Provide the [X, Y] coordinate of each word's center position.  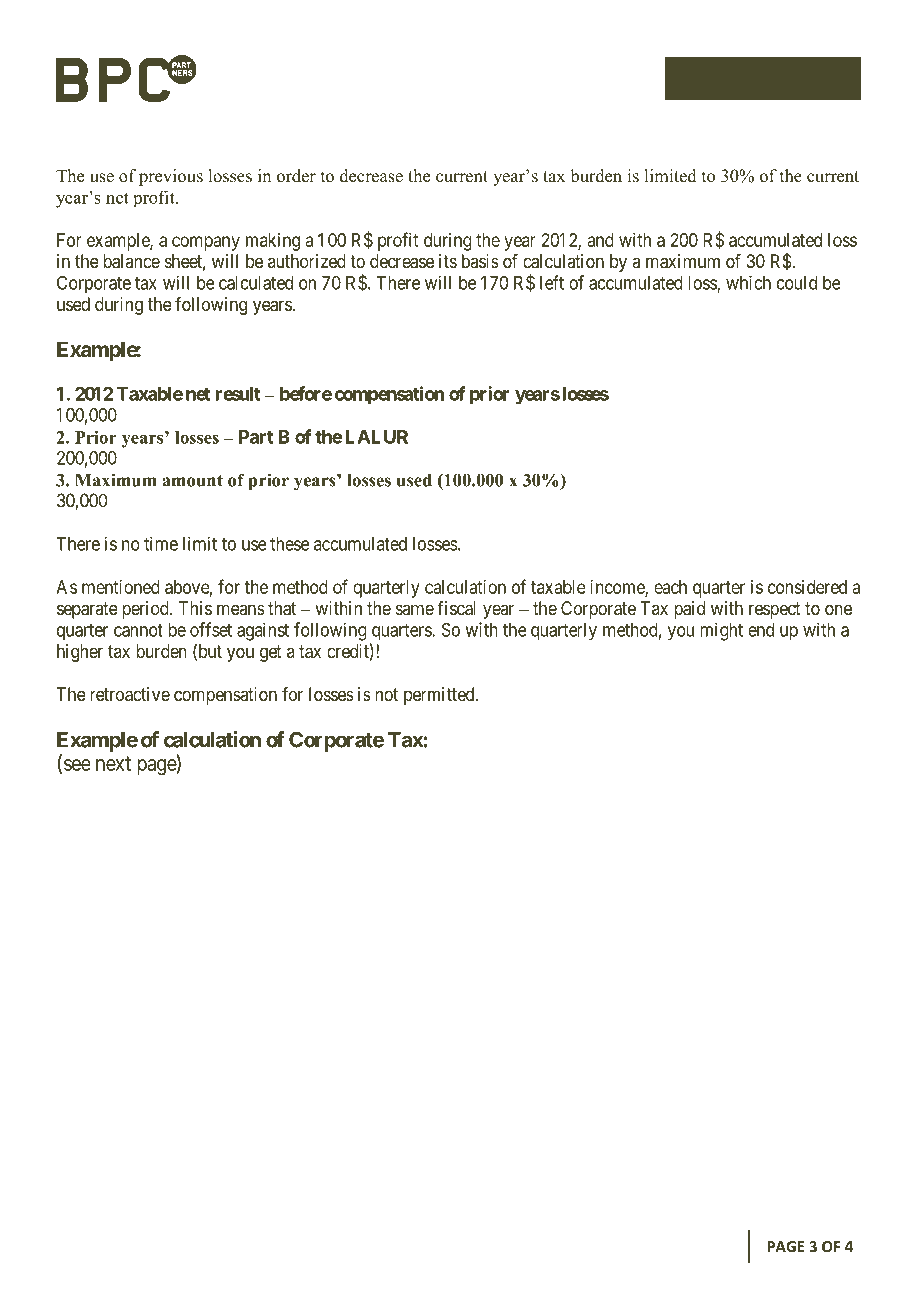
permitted [440, 696]
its [448, 261]
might [721, 631]
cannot [138, 630]
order [296, 176]
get [271, 653]
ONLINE [308, 1246]
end [761, 630]
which [748, 283]
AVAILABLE [238, 1246]
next [113, 763]
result [238, 394]
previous [171, 177]
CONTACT [722, 79]
